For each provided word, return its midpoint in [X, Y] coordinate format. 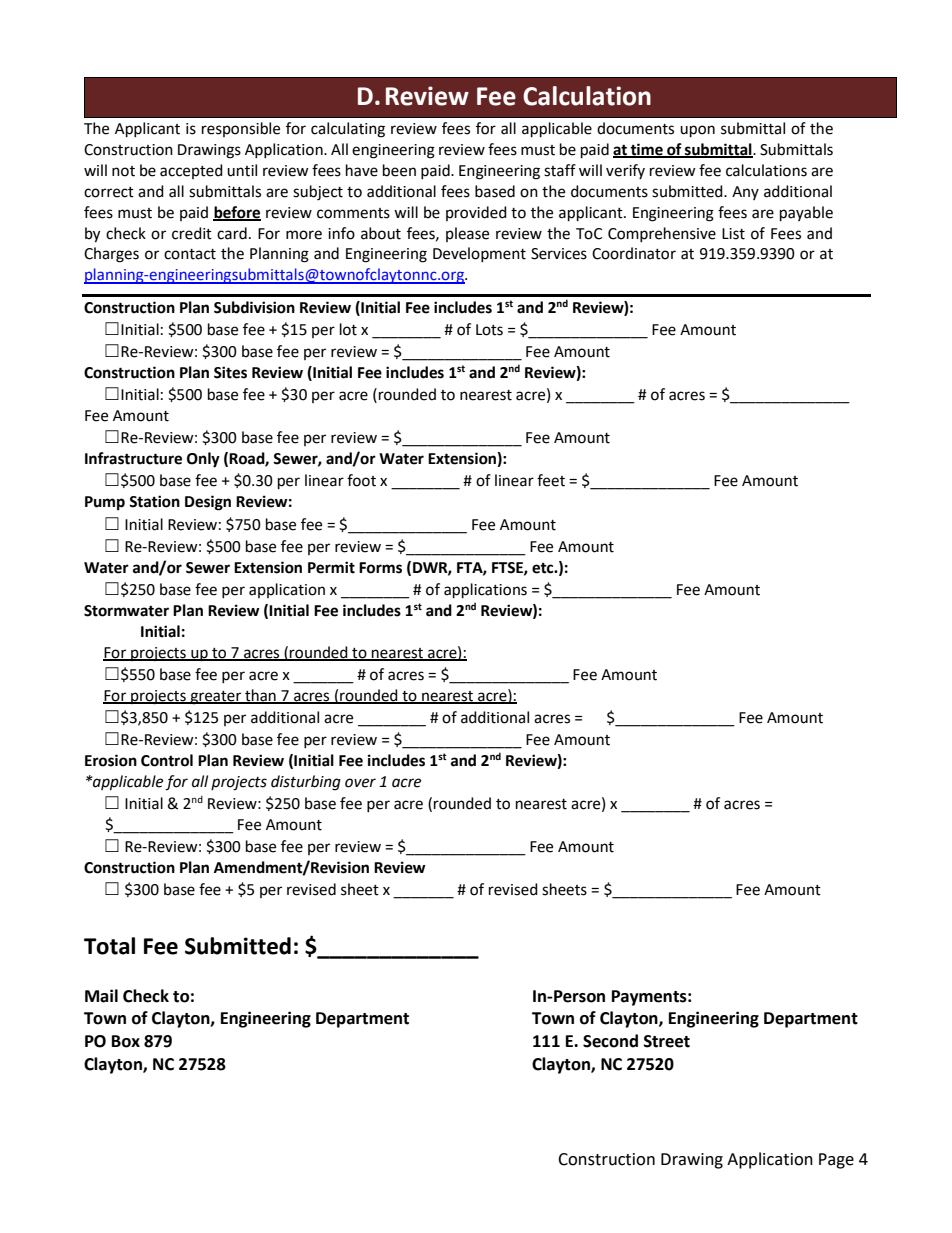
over [360, 783]
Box [126, 1041]
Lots [489, 330]
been [399, 170]
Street [667, 1041]
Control [167, 760]
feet [551, 480]
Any [745, 193]
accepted [191, 171]
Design [208, 503]
